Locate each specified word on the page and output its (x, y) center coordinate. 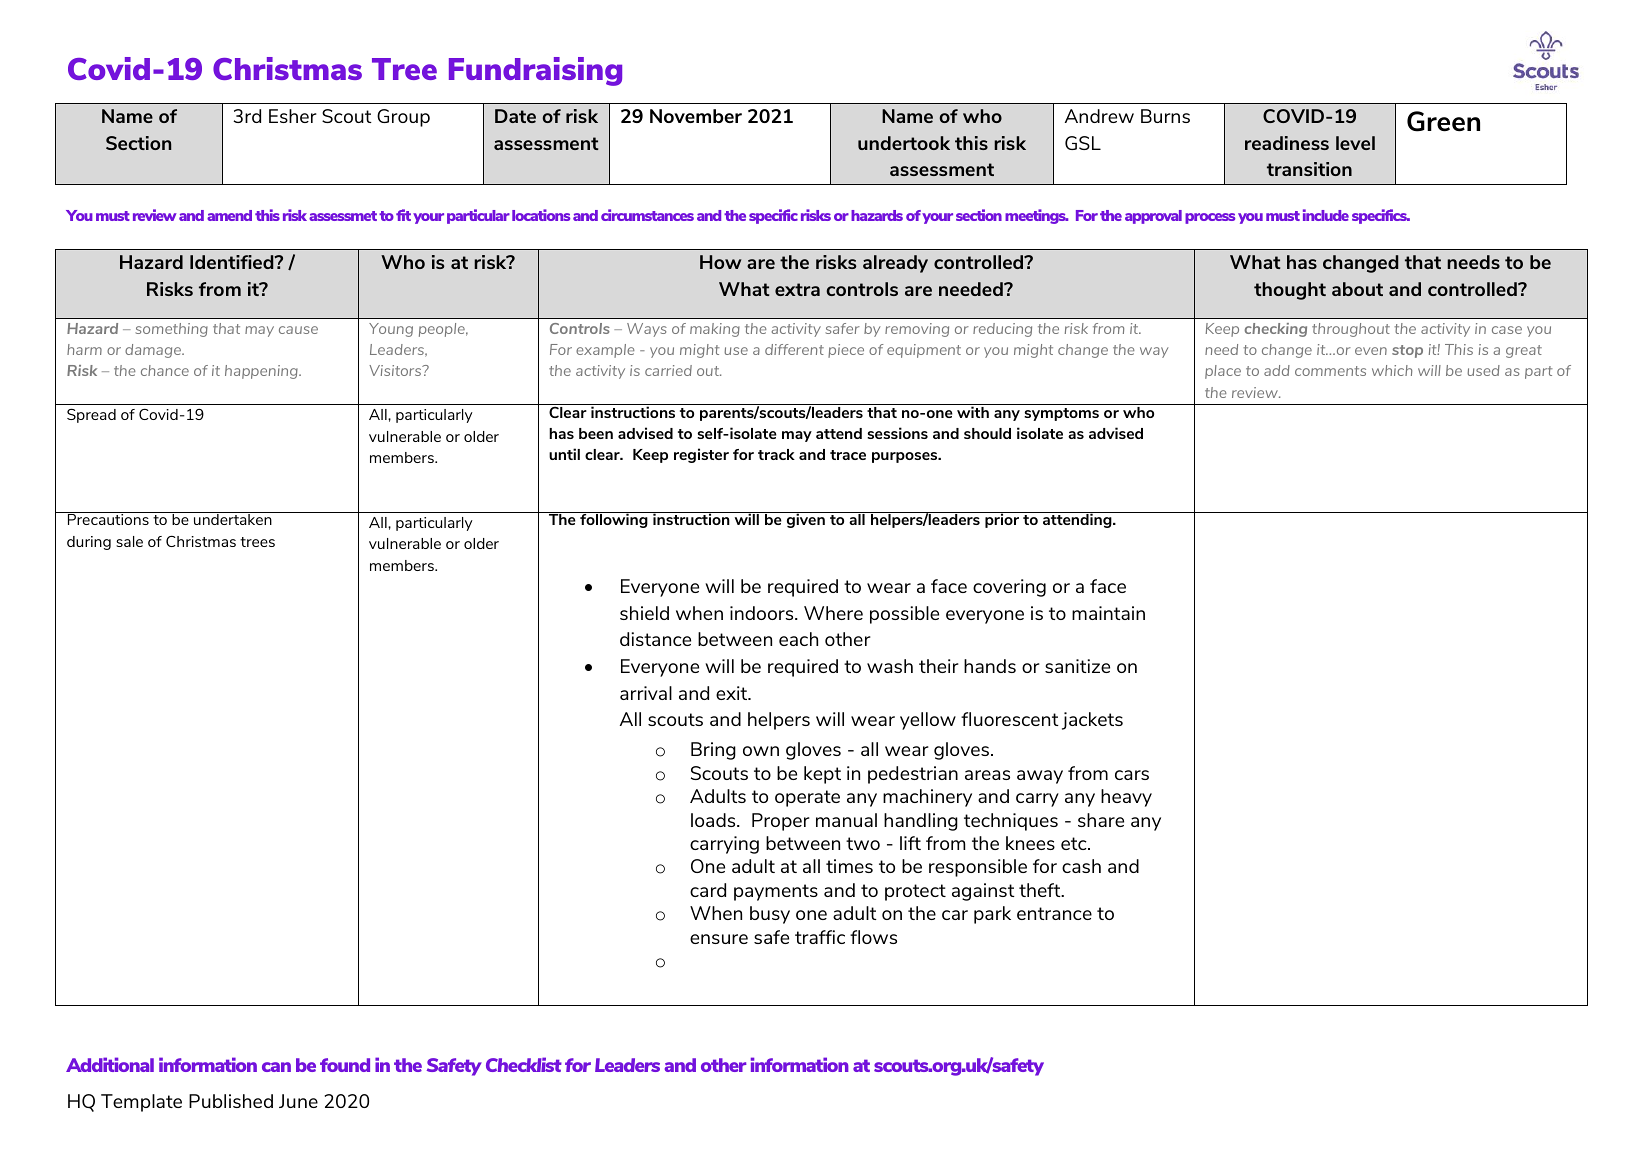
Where (833, 613)
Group (403, 118)
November (696, 116)
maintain (1108, 613)
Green (1443, 121)
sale (129, 541)
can (276, 1067)
